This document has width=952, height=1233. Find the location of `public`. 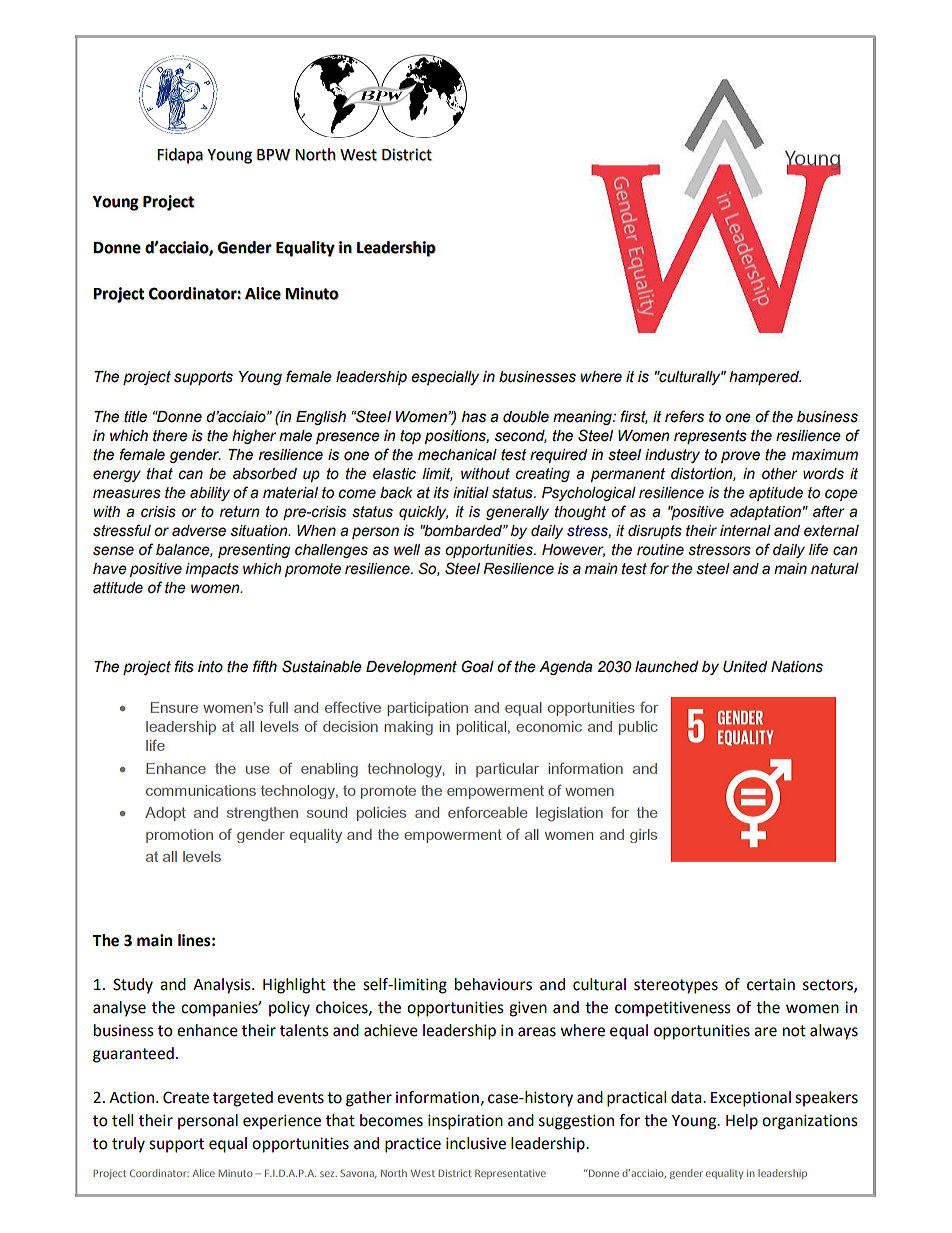

public is located at coordinates (638, 728).
